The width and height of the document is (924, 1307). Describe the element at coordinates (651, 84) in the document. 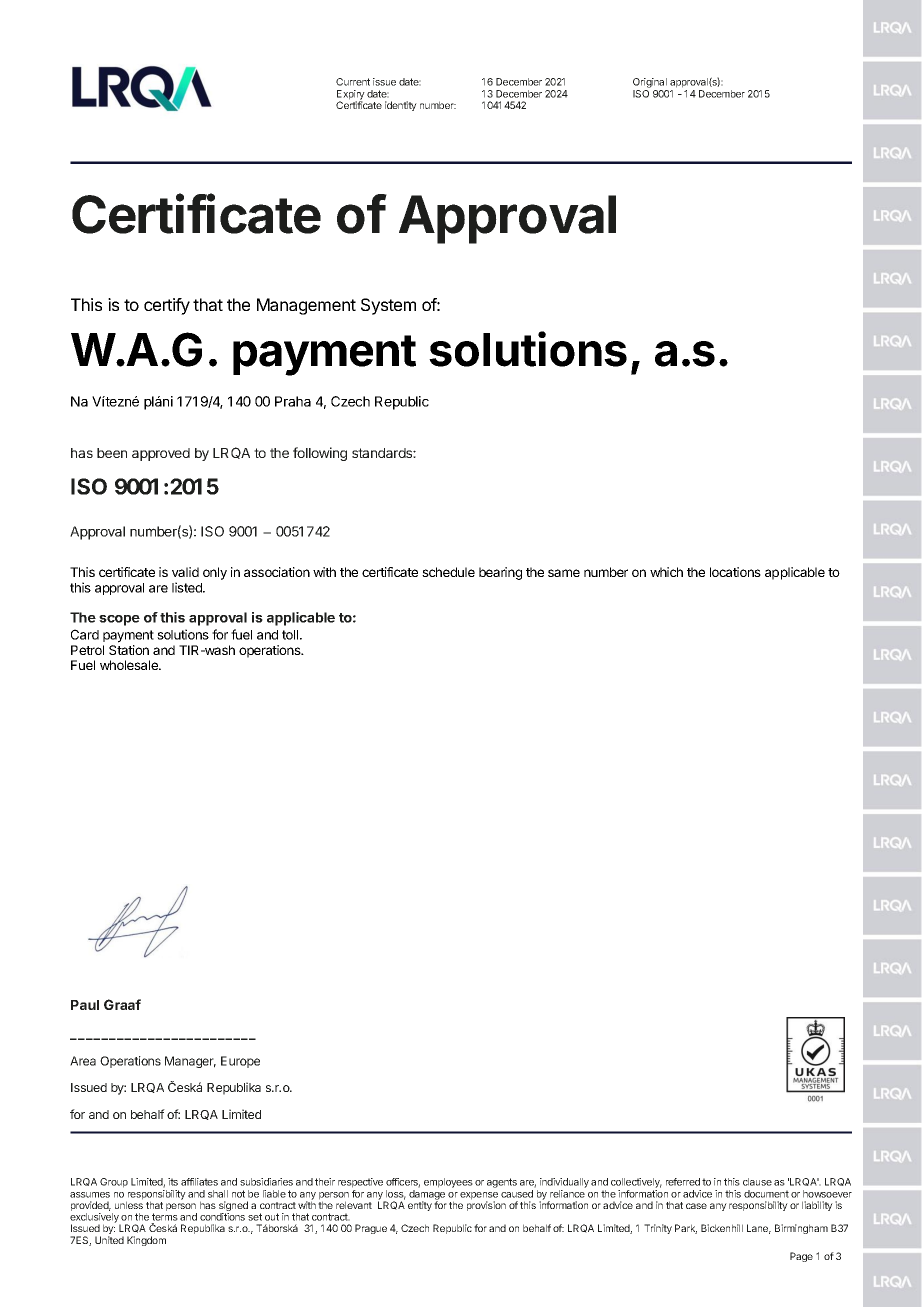

I see `Original` at that location.
